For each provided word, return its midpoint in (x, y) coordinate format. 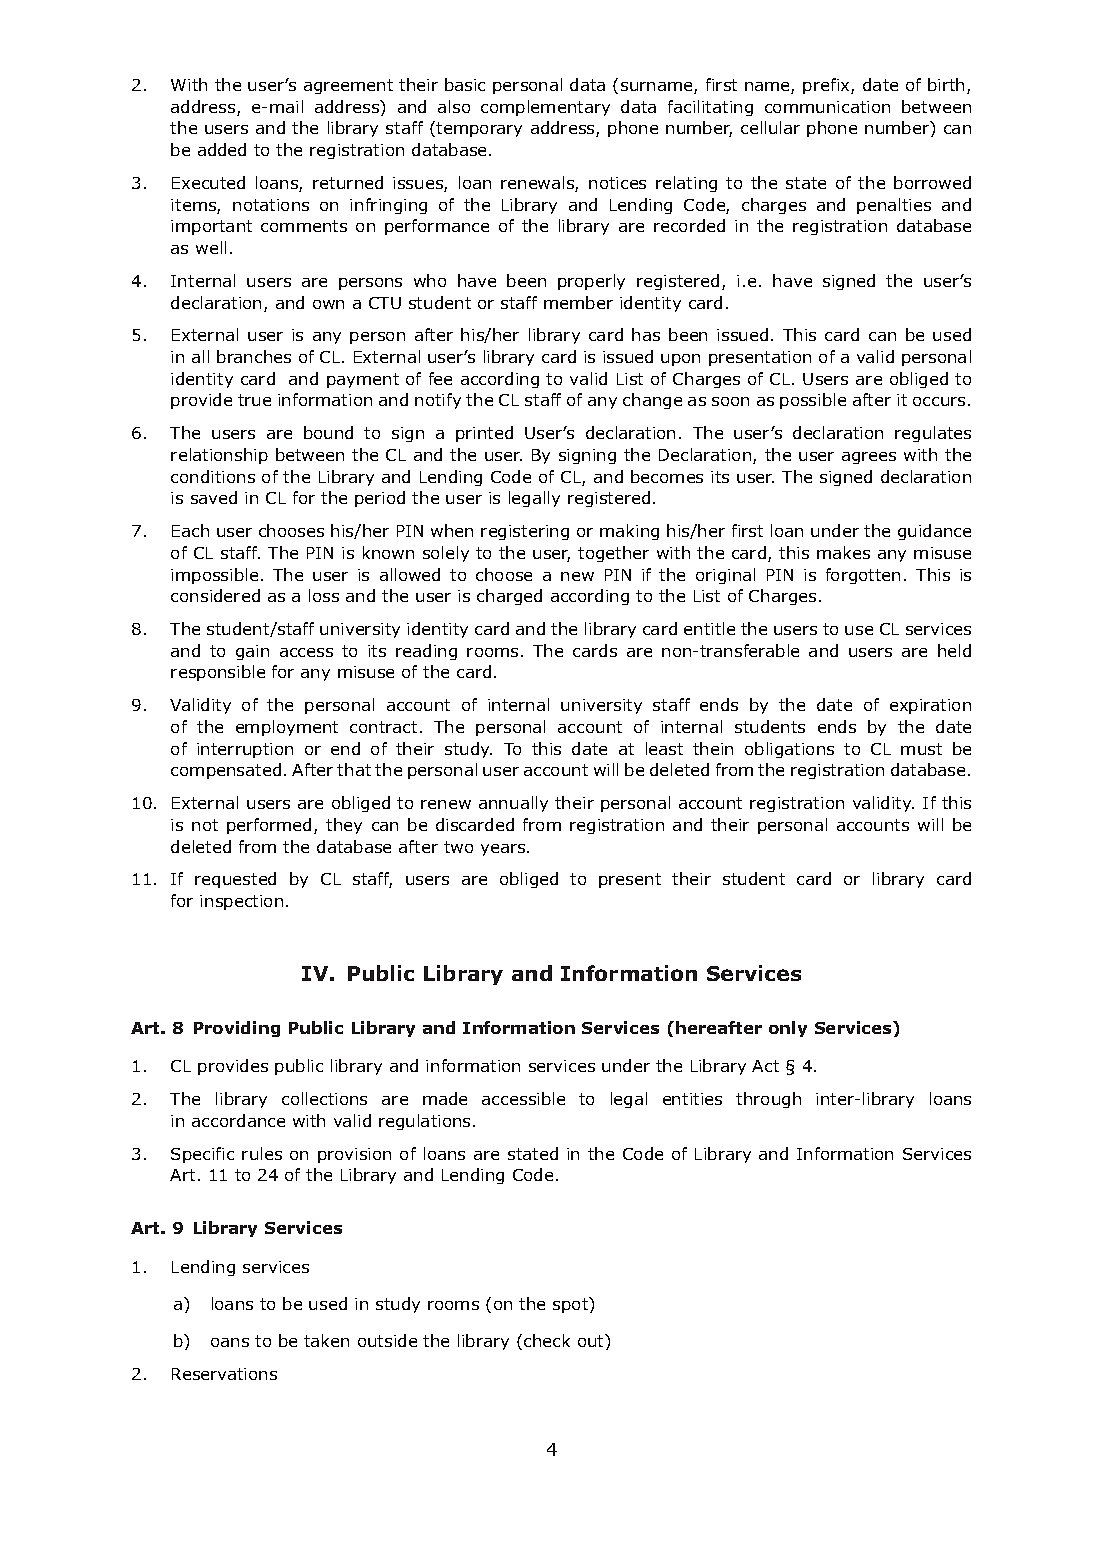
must (921, 749)
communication (827, 107)
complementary (545, 108)
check (547, 1340)
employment (287, 728)
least (664, 748)
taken (326, 1340)
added (222, 149)
